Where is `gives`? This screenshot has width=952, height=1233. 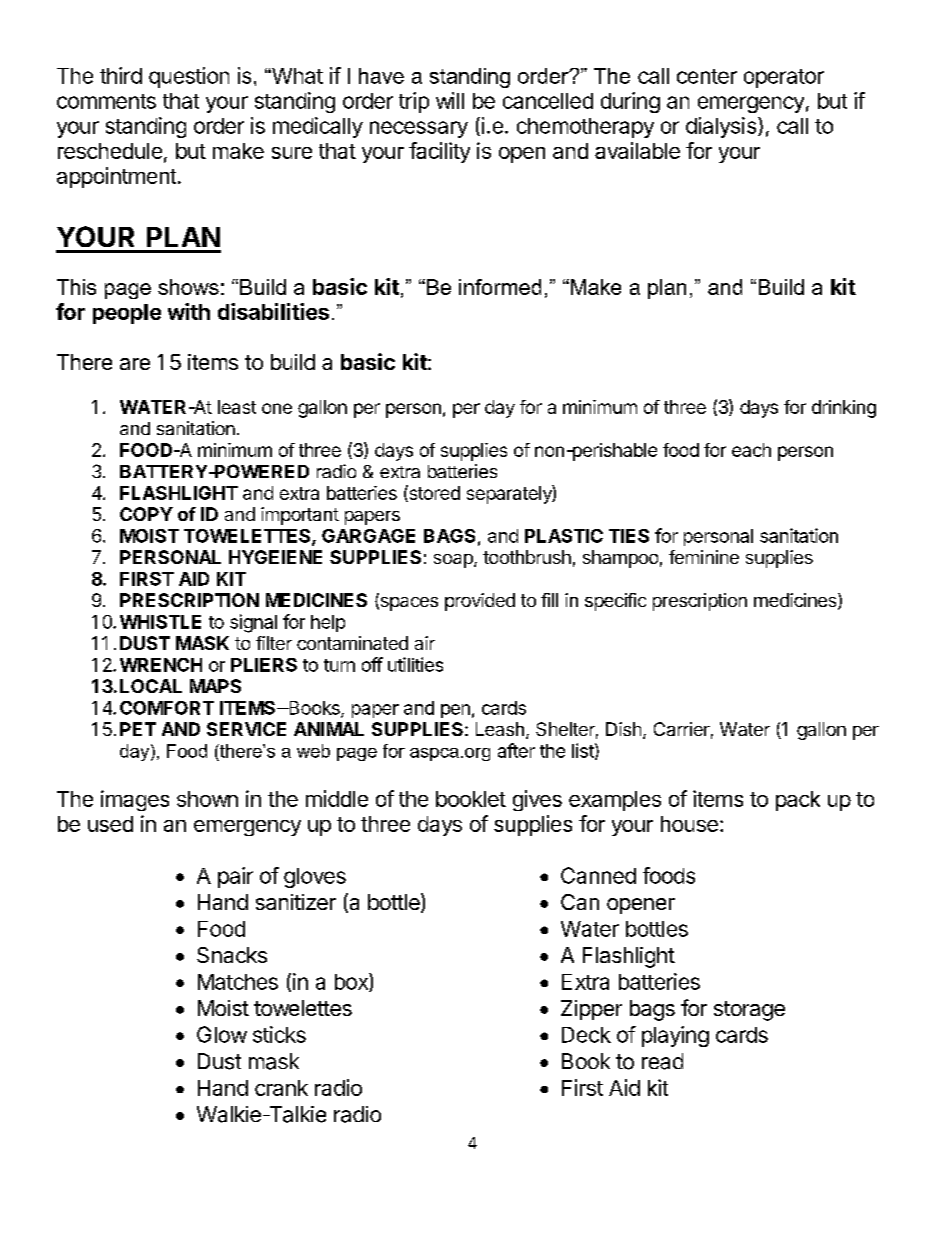 gives is located at coordinates (537, 800).
